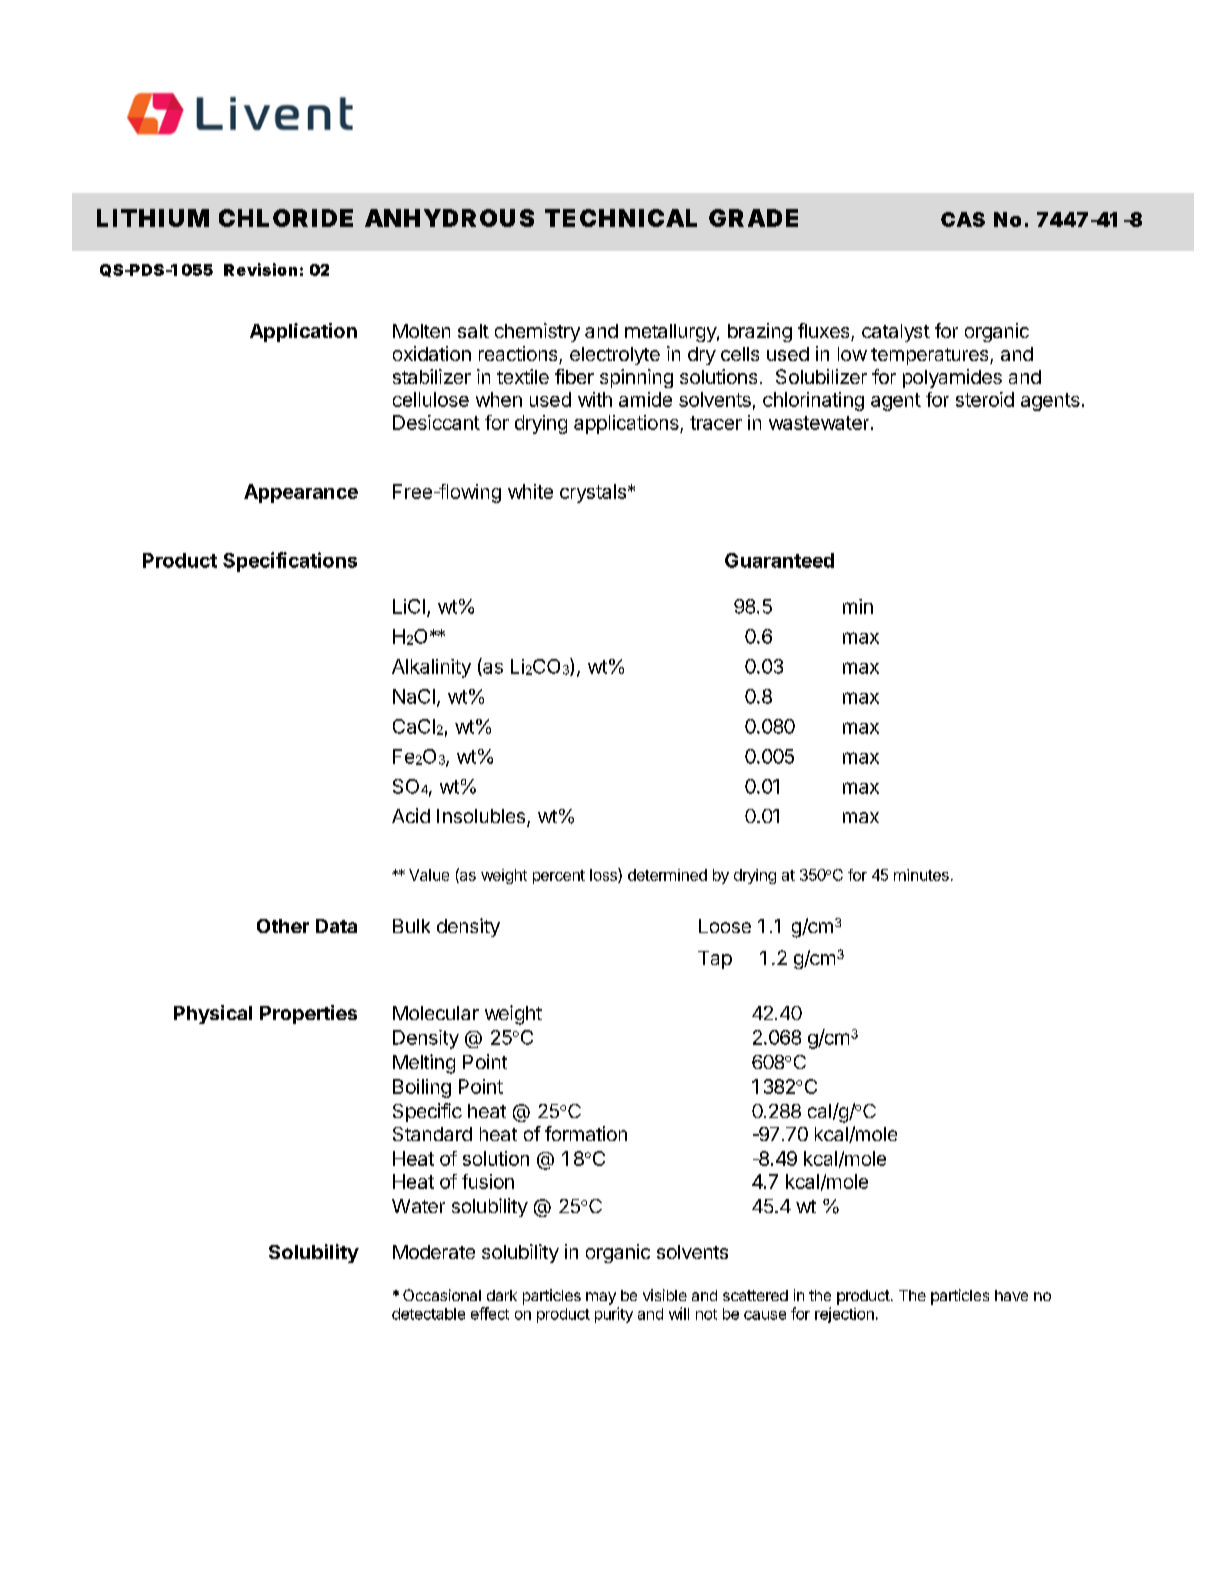  Describe the element at coordinates (715, 960) in the document. I see `Tap` at that location.
